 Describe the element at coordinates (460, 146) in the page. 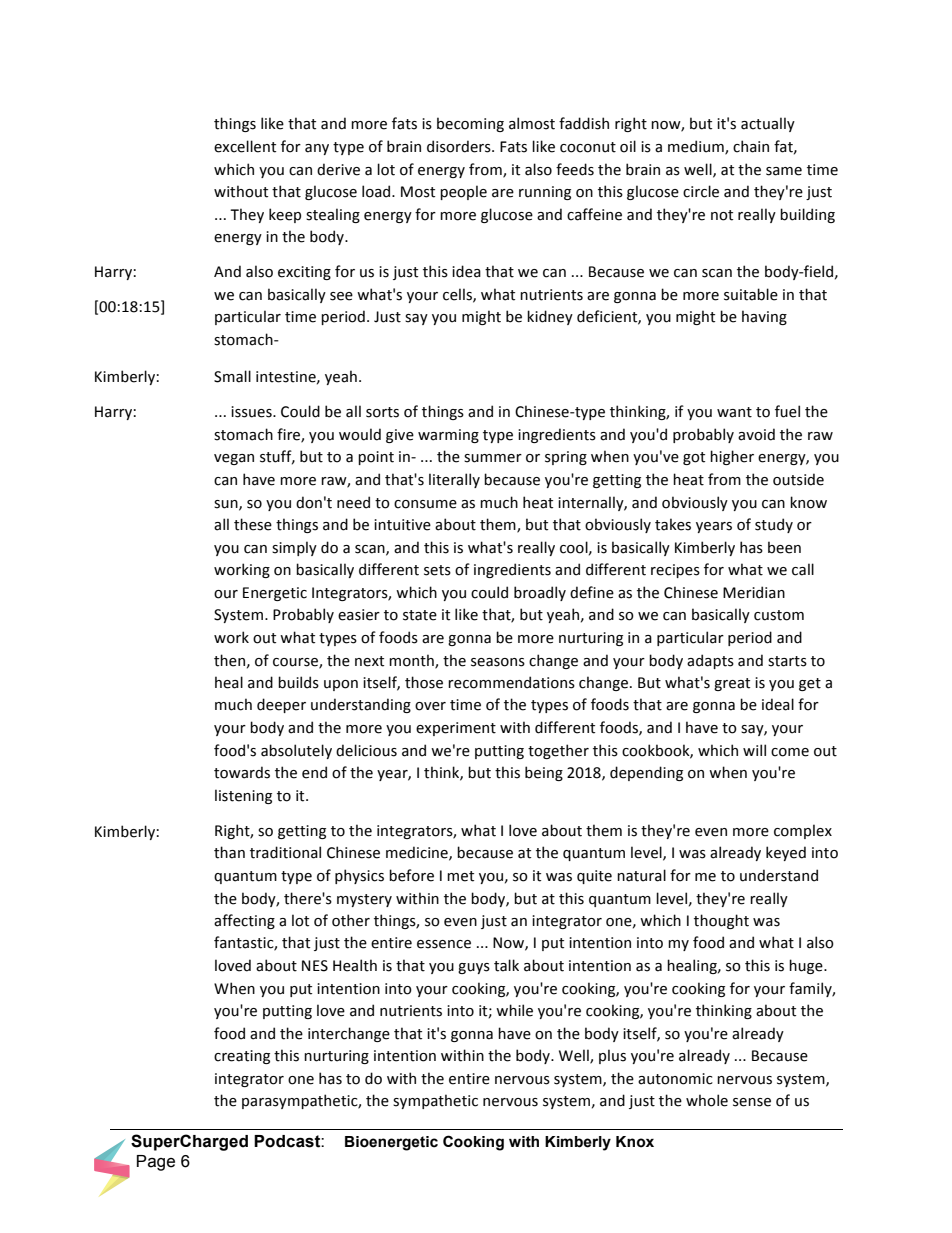

I see `disorders` at that location.
